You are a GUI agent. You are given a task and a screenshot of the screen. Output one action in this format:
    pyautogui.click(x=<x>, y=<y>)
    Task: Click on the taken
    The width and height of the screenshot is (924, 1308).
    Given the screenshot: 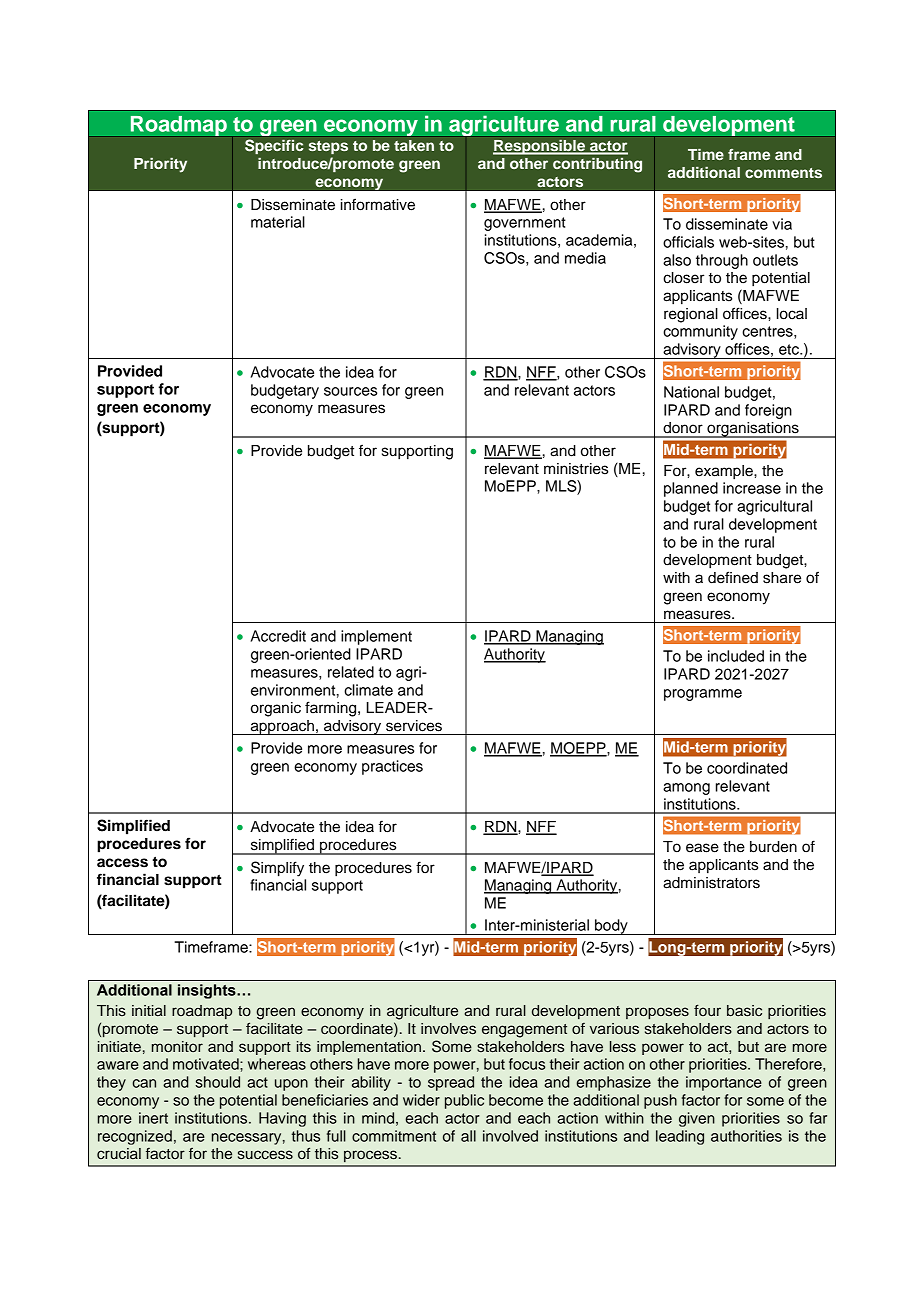 What is the action you would take?
    pyautogui.click(x=414, y=145)
